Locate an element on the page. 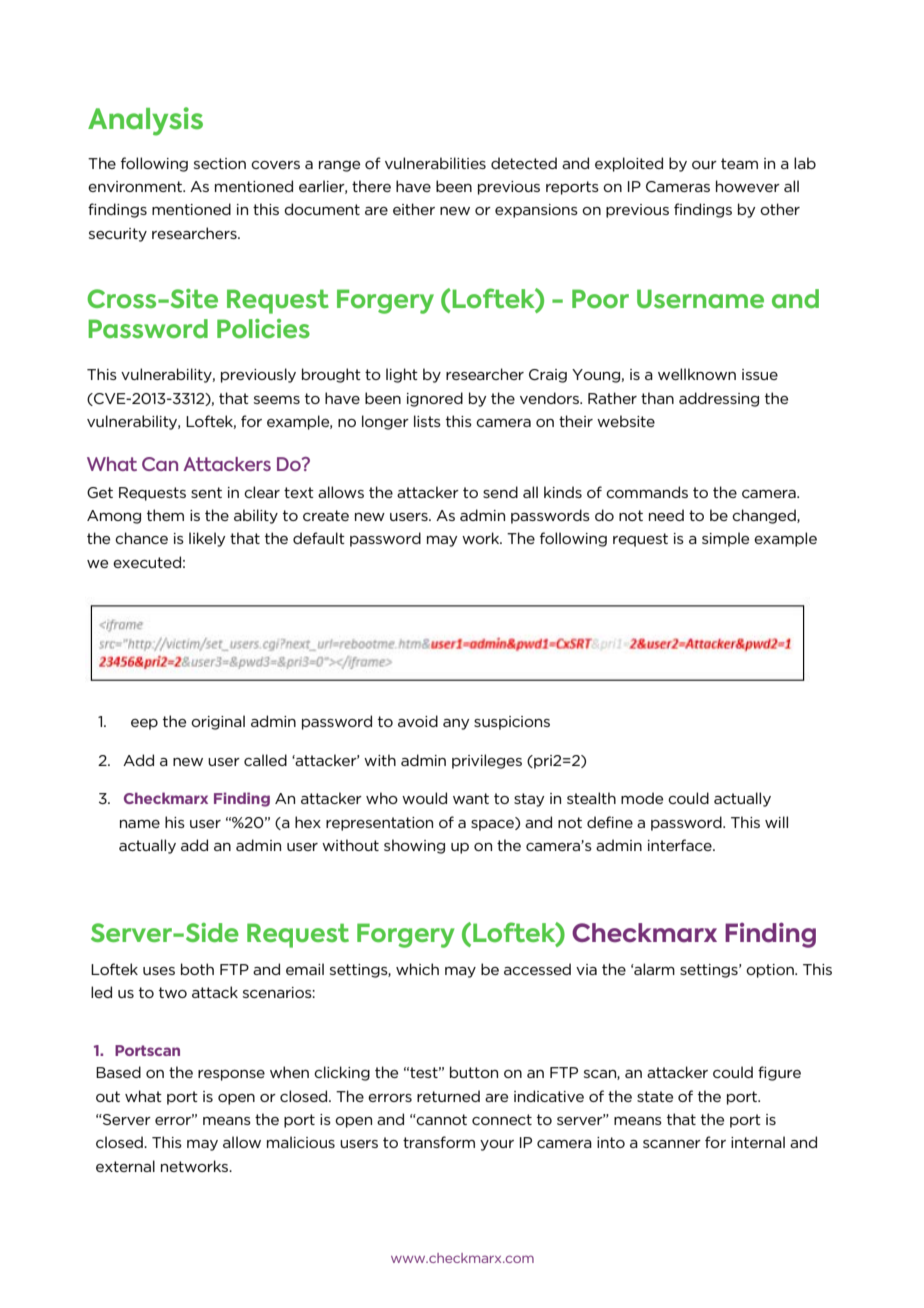 Image resolution: width=924 pixels, height=1308 pixels. want is located at coordinates (471, 798).
